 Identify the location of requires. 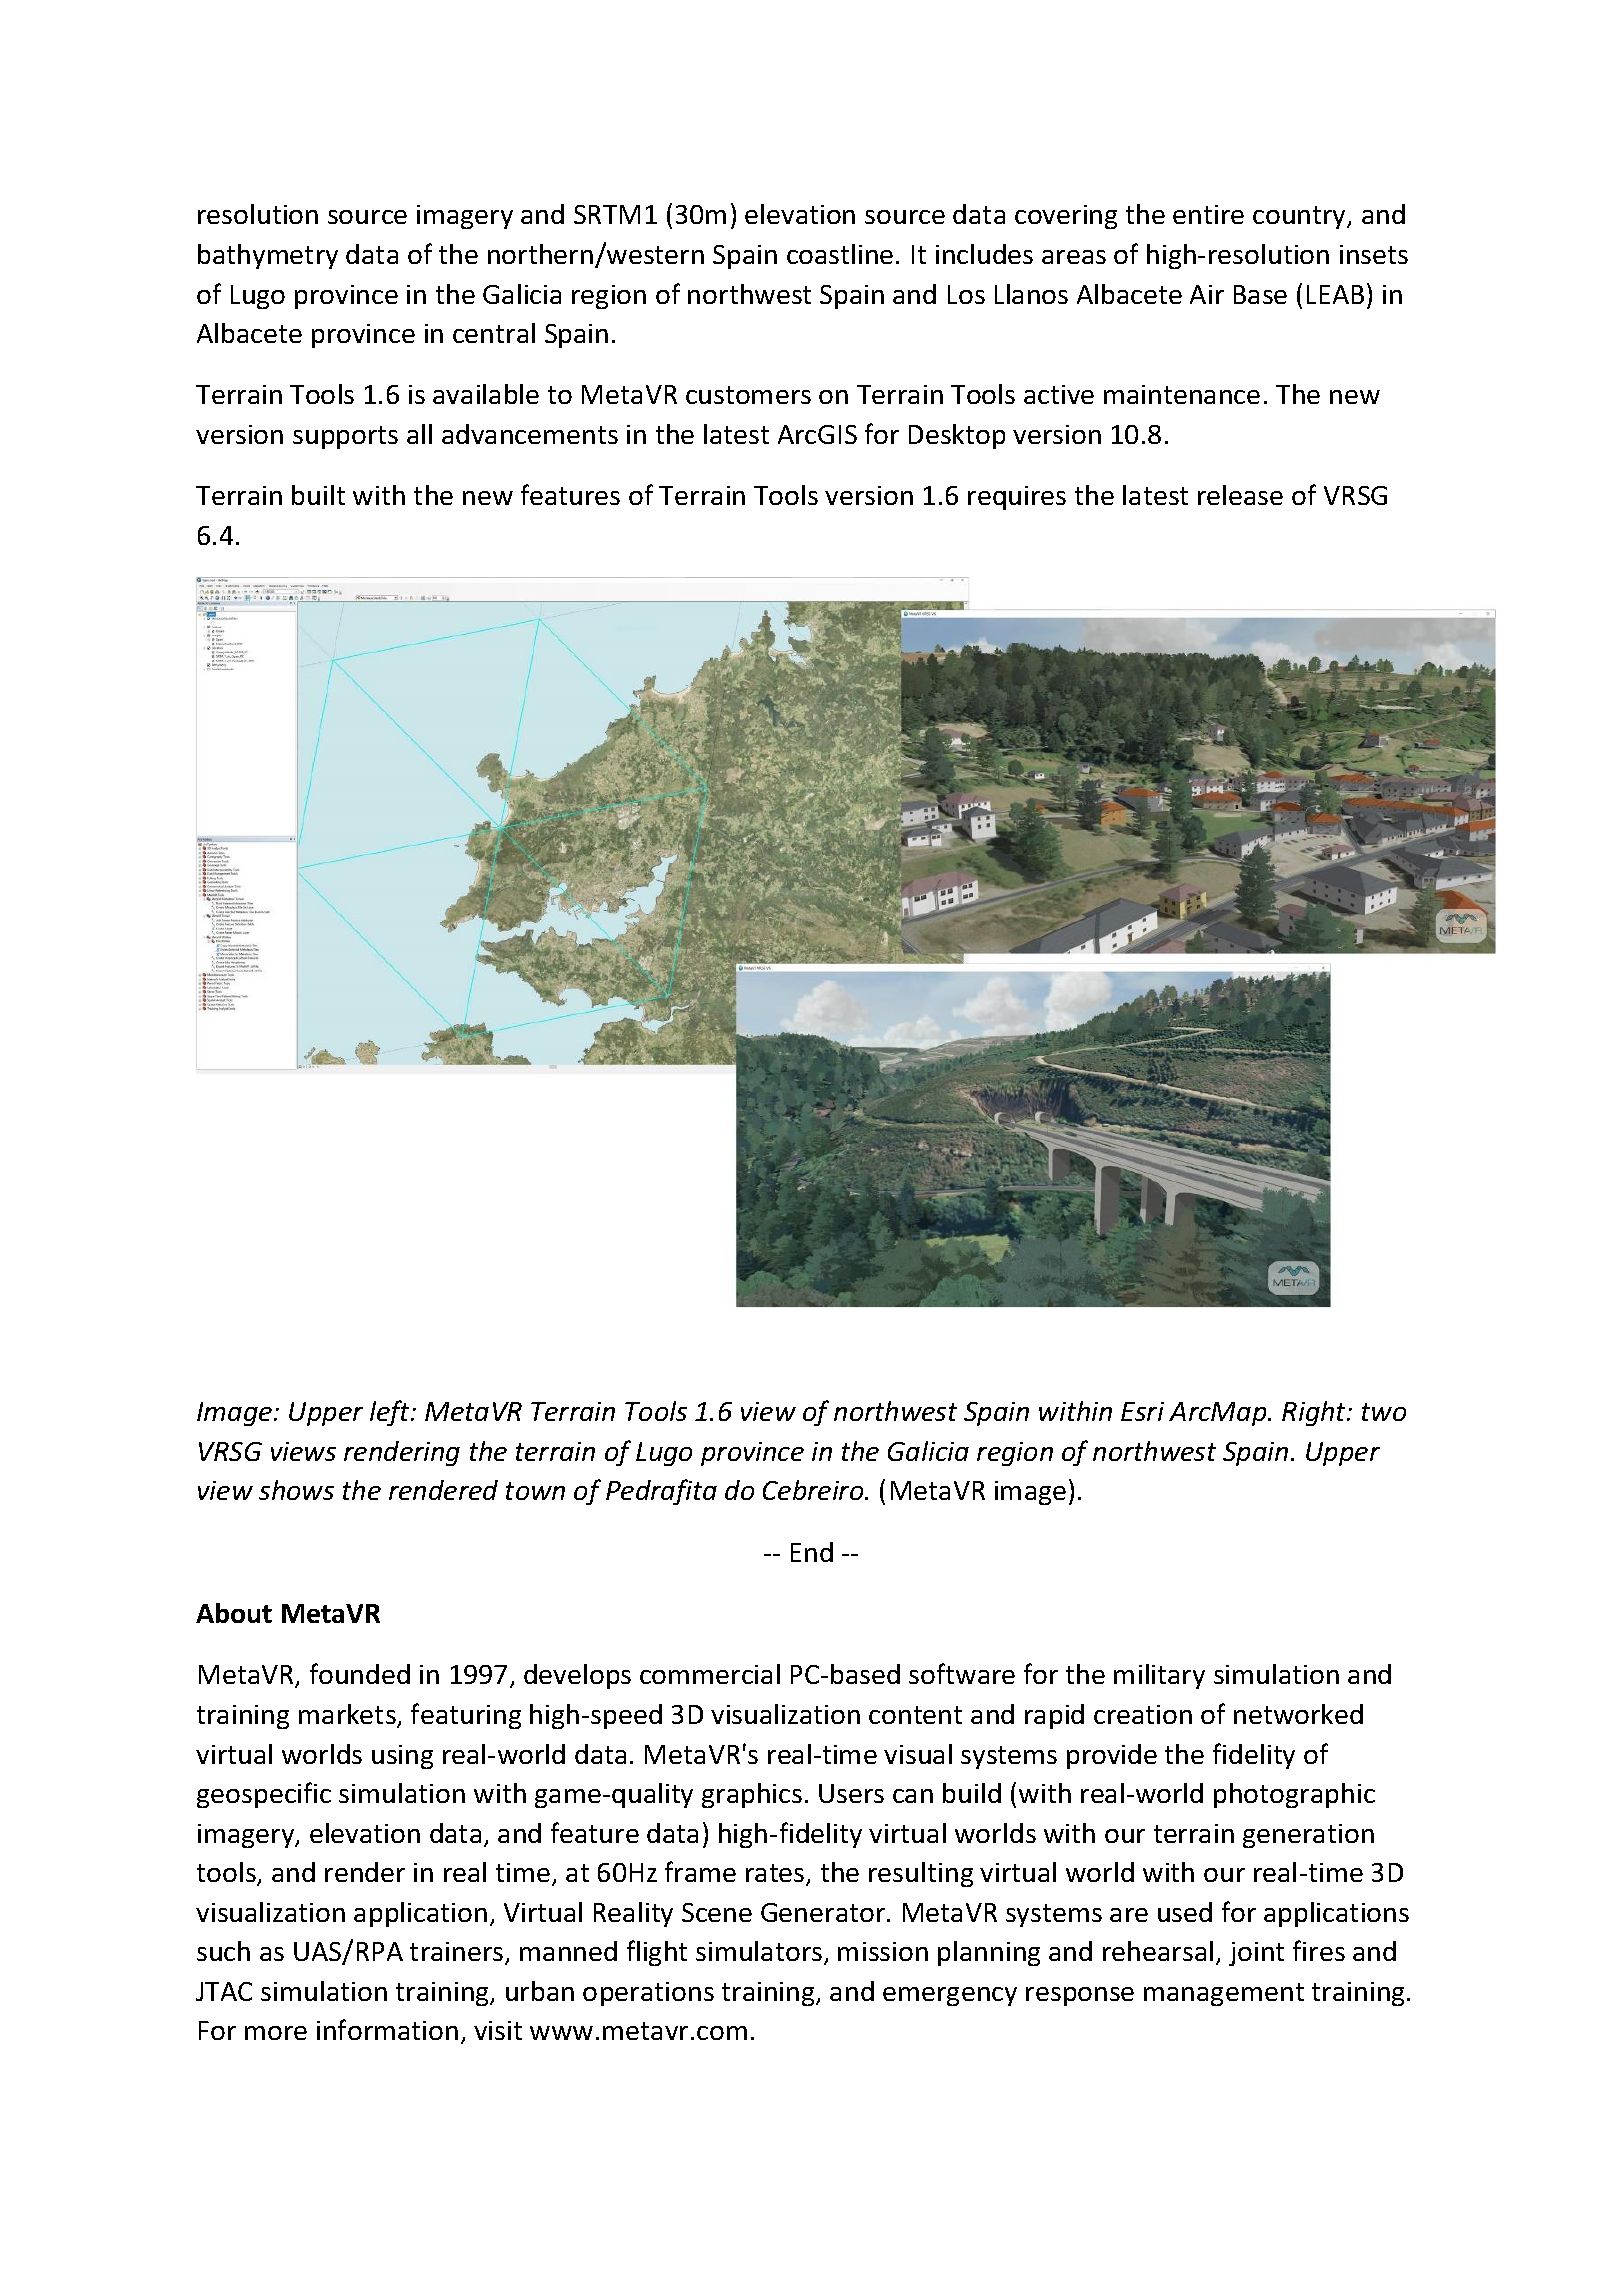
(1017, 498).
